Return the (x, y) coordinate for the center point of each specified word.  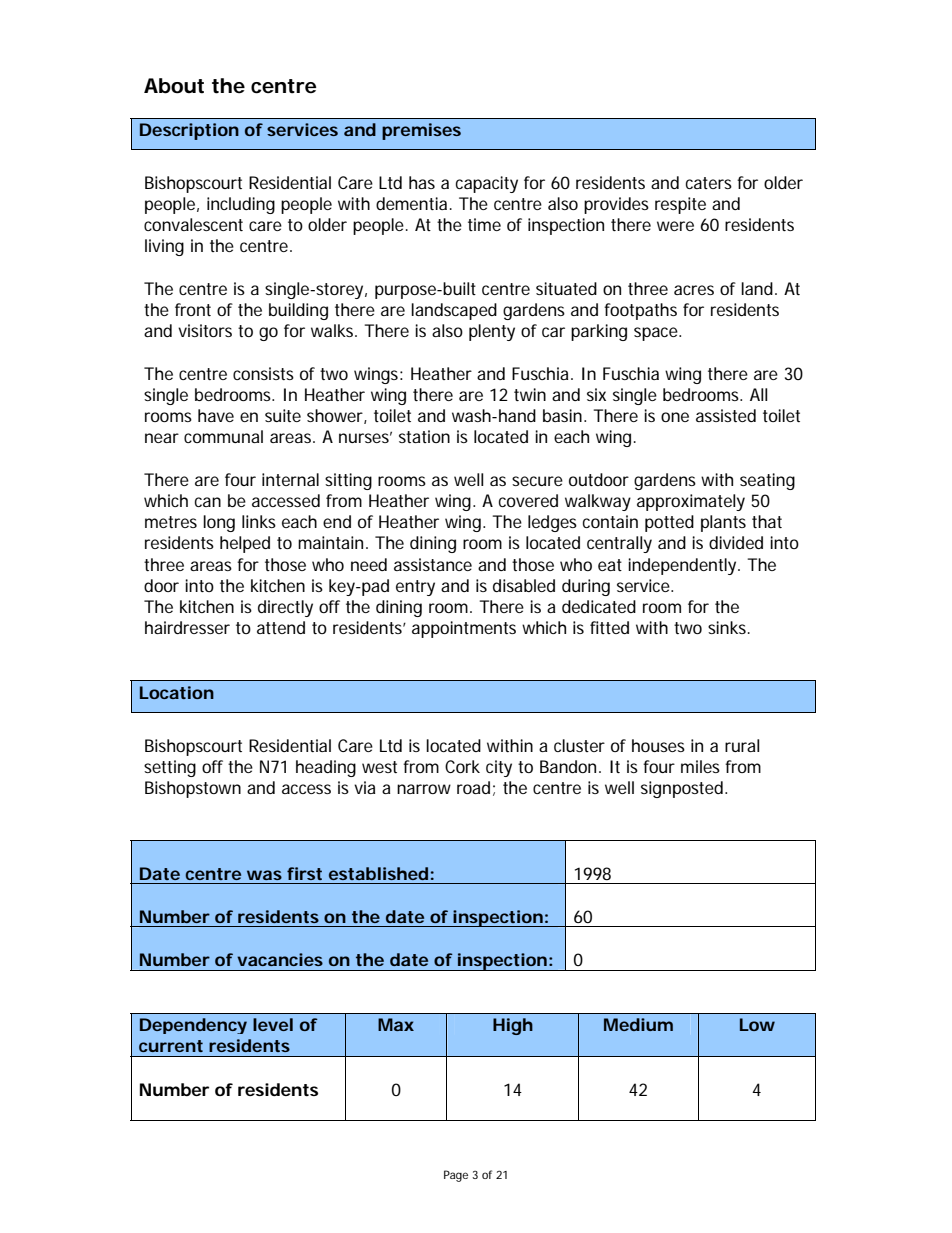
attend (281, 627)
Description (189, 131)
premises (421, 131)
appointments (464, 629)
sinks (729, 627)
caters (709, 183)
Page (456, 1176)
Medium (638, 1024)
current (171, 1046)
